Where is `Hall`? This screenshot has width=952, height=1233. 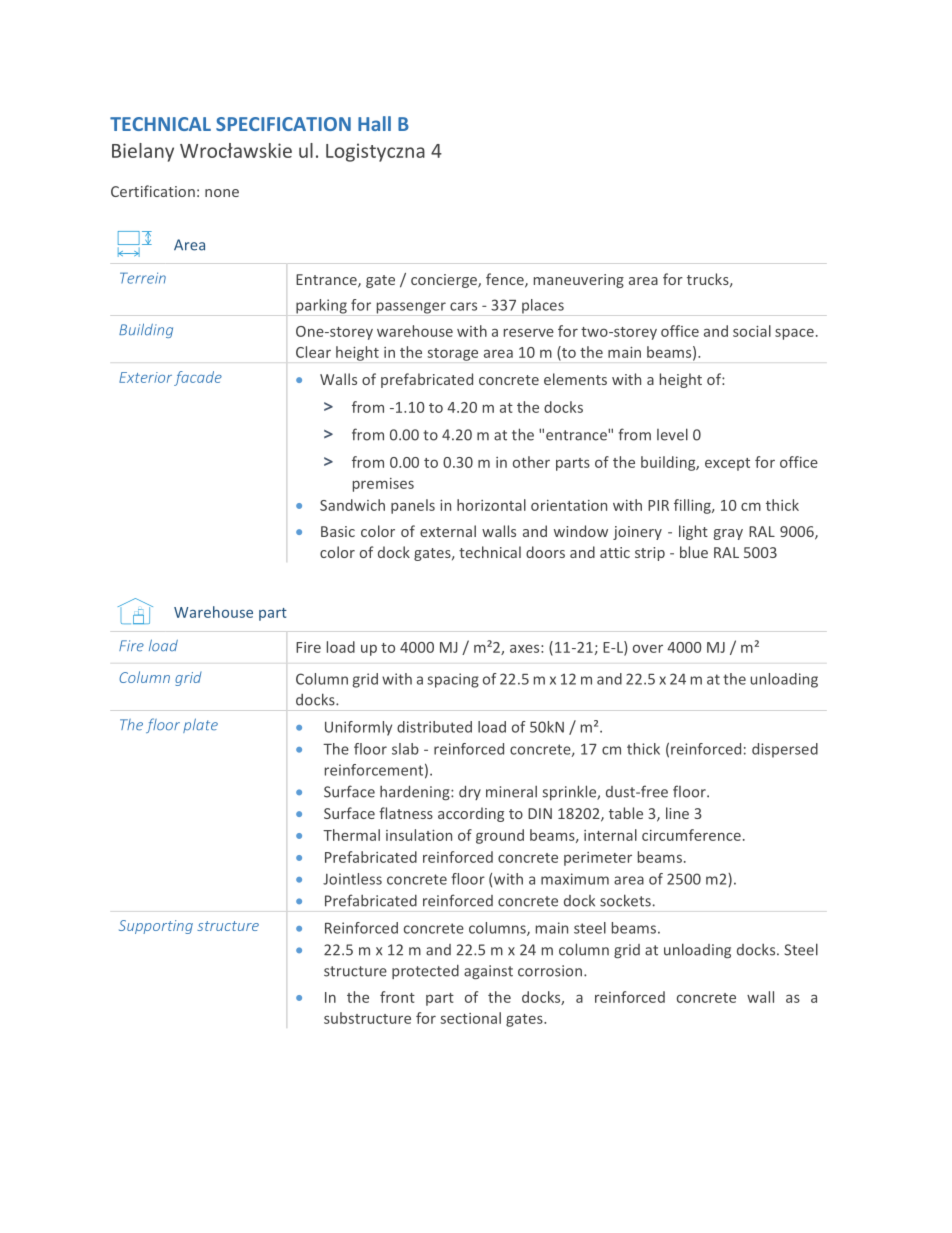
Hall is located at coordinates (374, 123).
